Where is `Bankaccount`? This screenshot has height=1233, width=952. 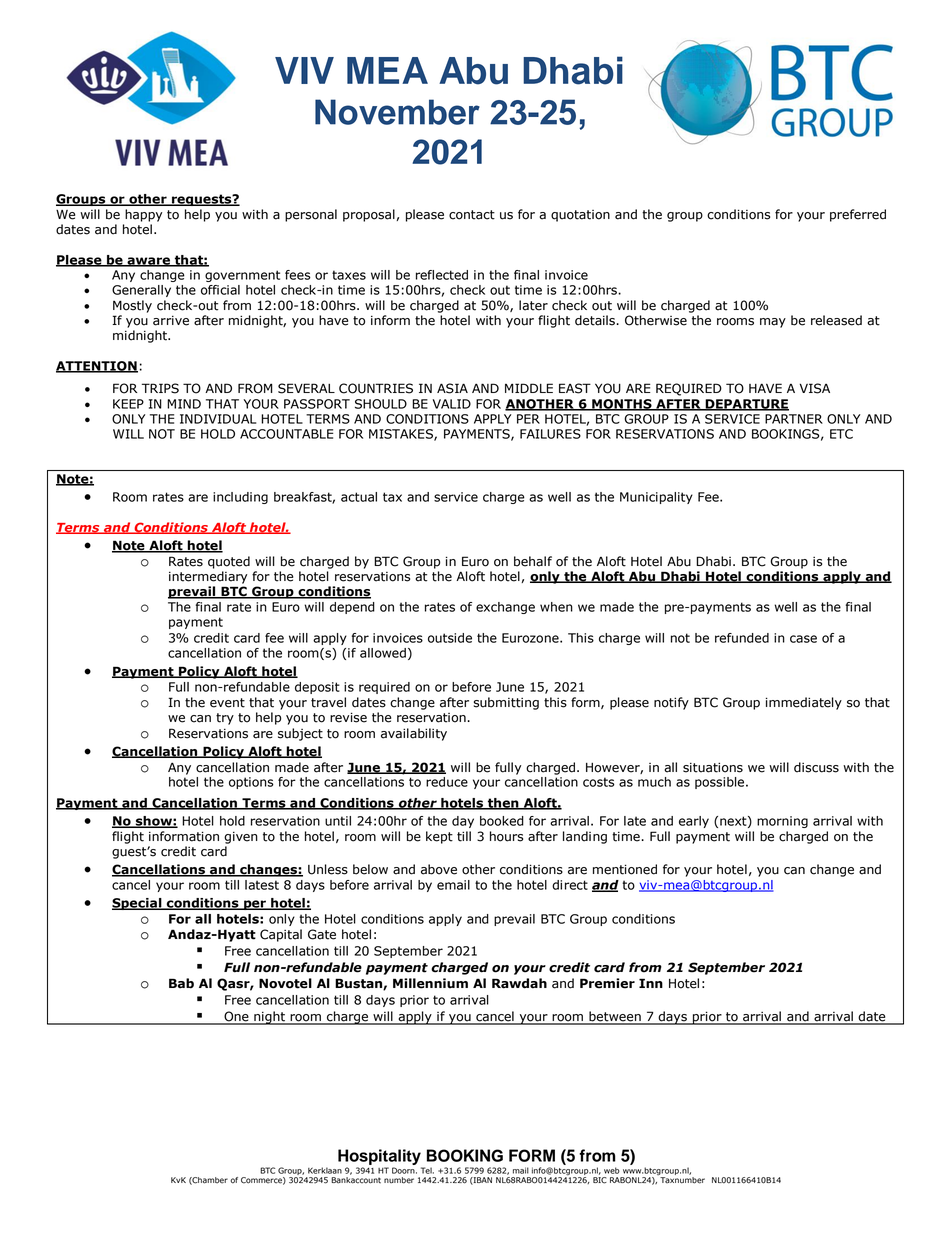 Bankaccount is located at coordinates (356, 1179).
